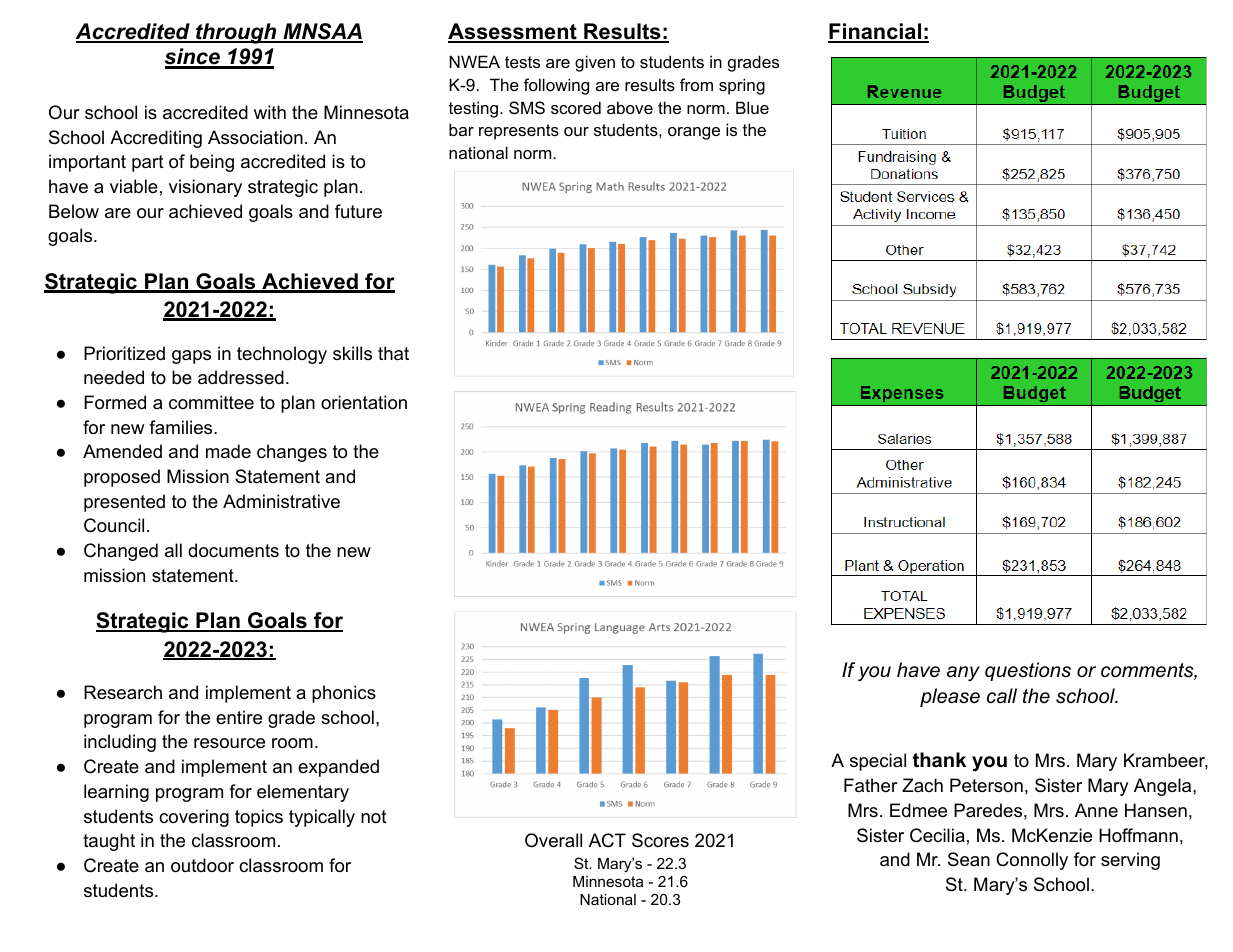  Describe the element at coordinates (193, 58) in the document. I see `since` at that location.
